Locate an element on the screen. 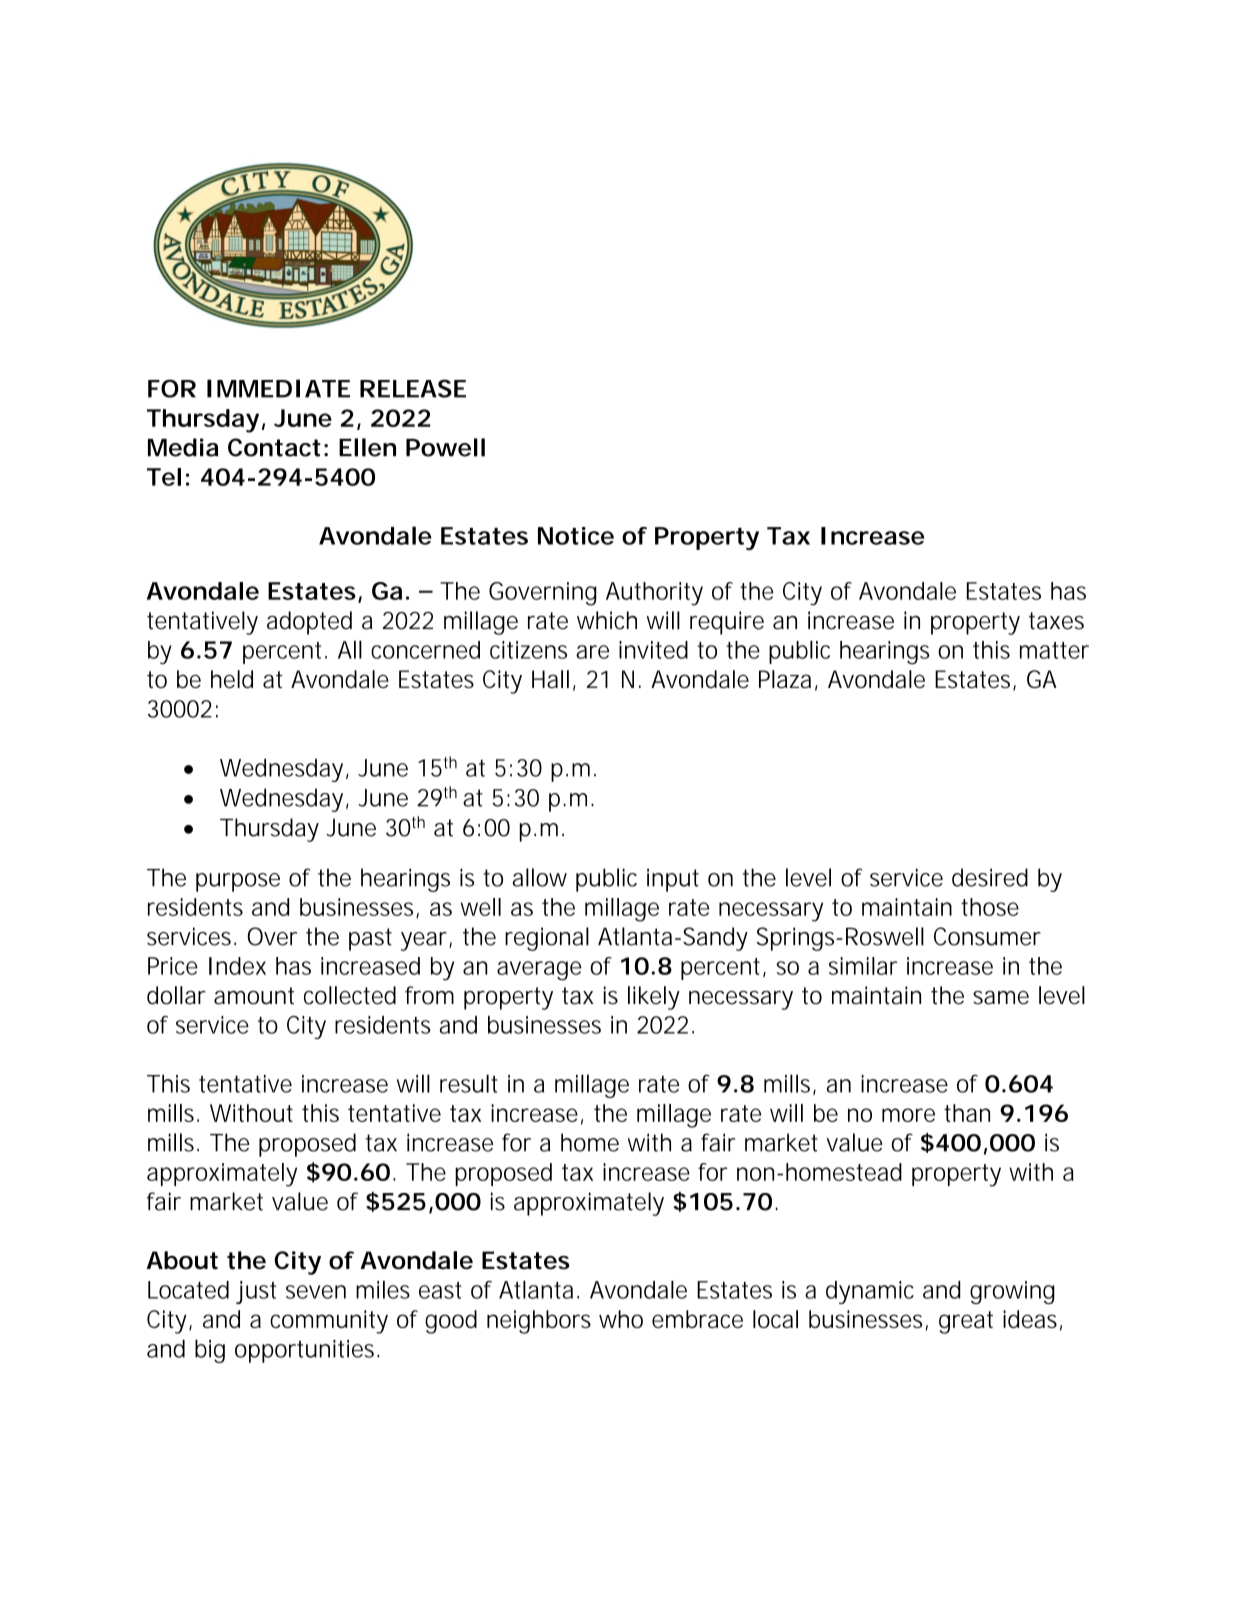  RELEASE is located at coordinates (413, 388).
